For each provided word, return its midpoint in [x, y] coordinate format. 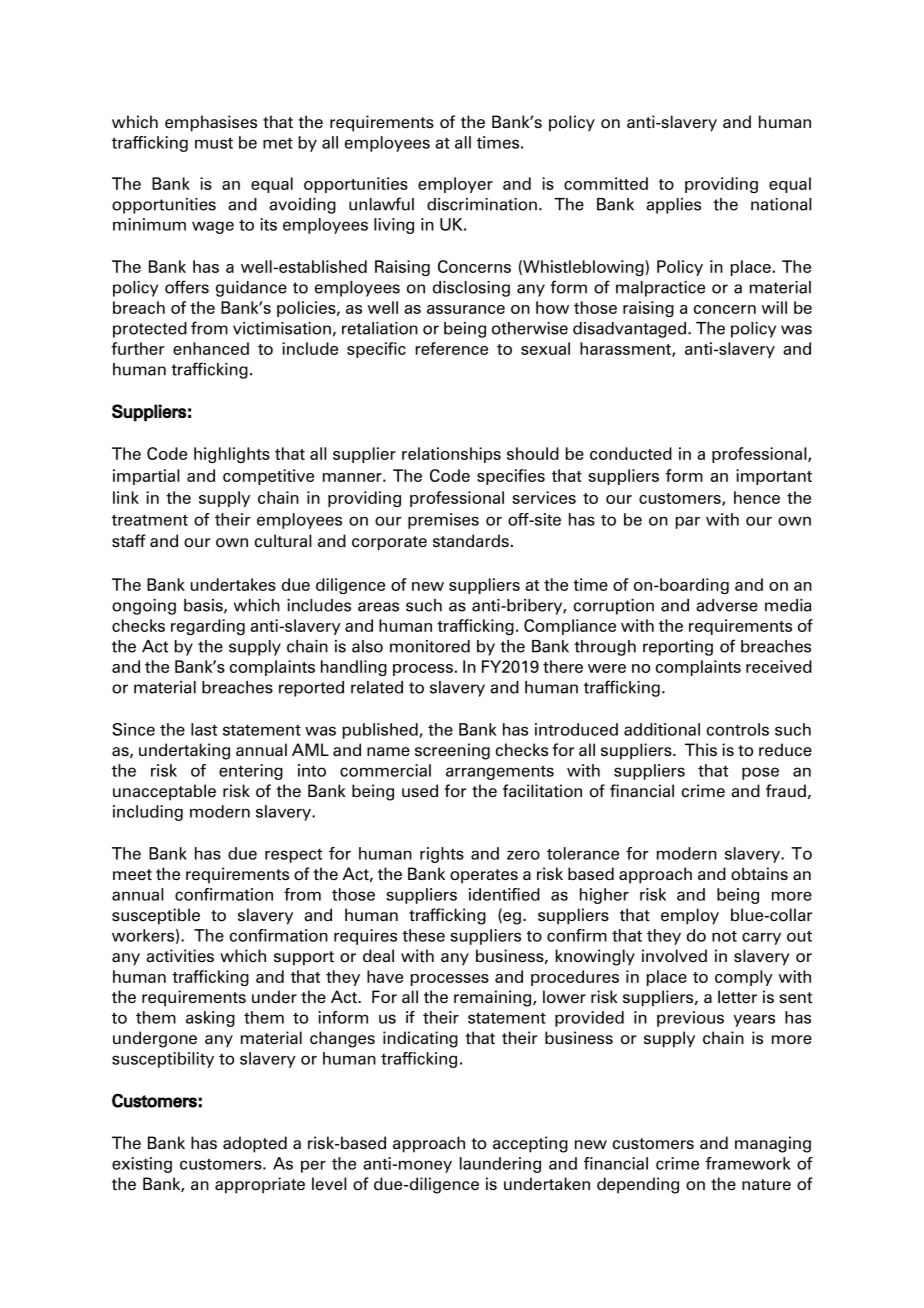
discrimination [482, 204]
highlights [232, 455]
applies [673, 206]
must [214, 143]
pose [760, 773]
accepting [530, 1144]
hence [757, 497]
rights [442, 855]
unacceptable [164, 792]
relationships [451, 455]
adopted [255, 1144]
